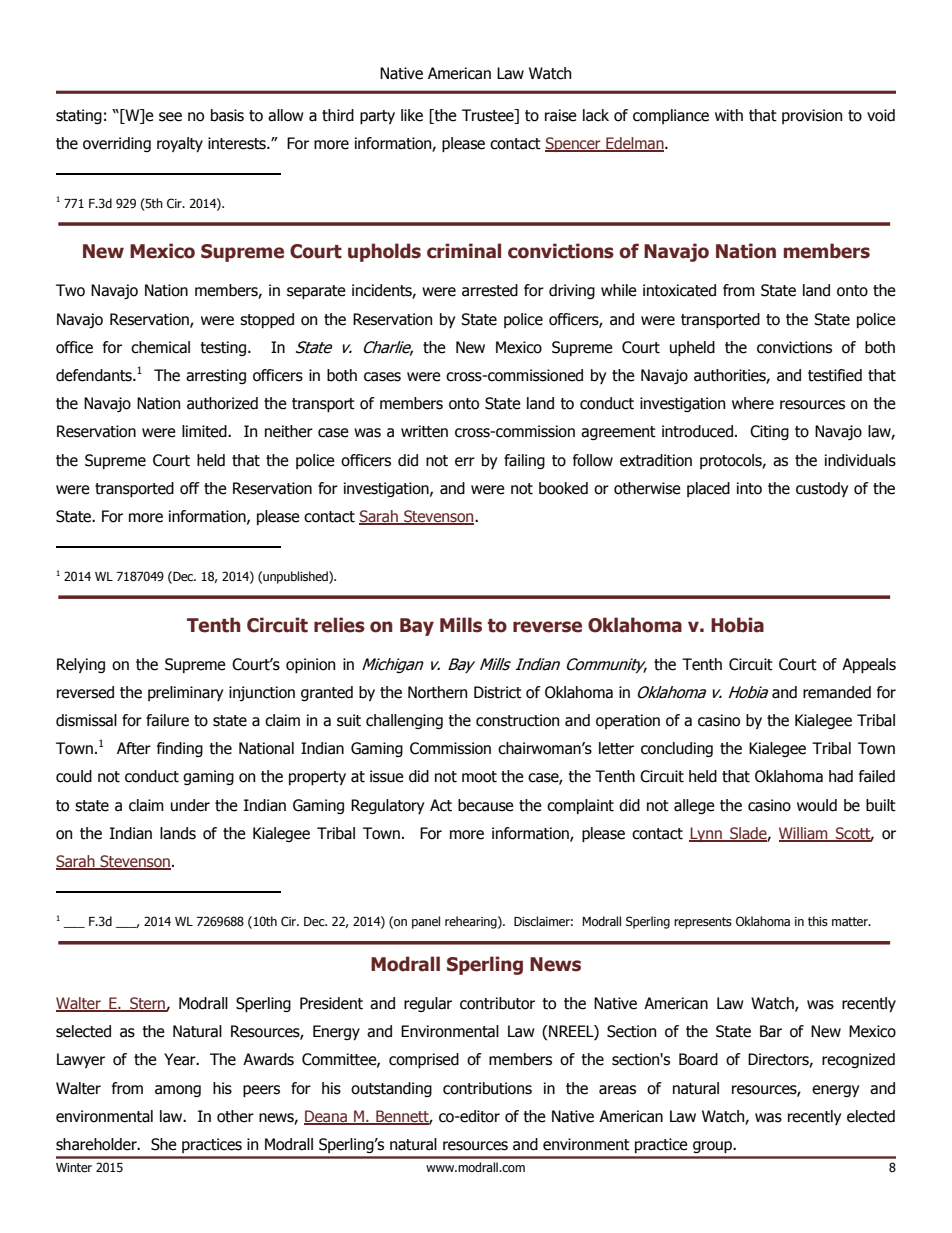 The height and width of the image is (1233, 952). Describe the element at coordinates (489, 115) in the image. I see `Trustee` at that location.
